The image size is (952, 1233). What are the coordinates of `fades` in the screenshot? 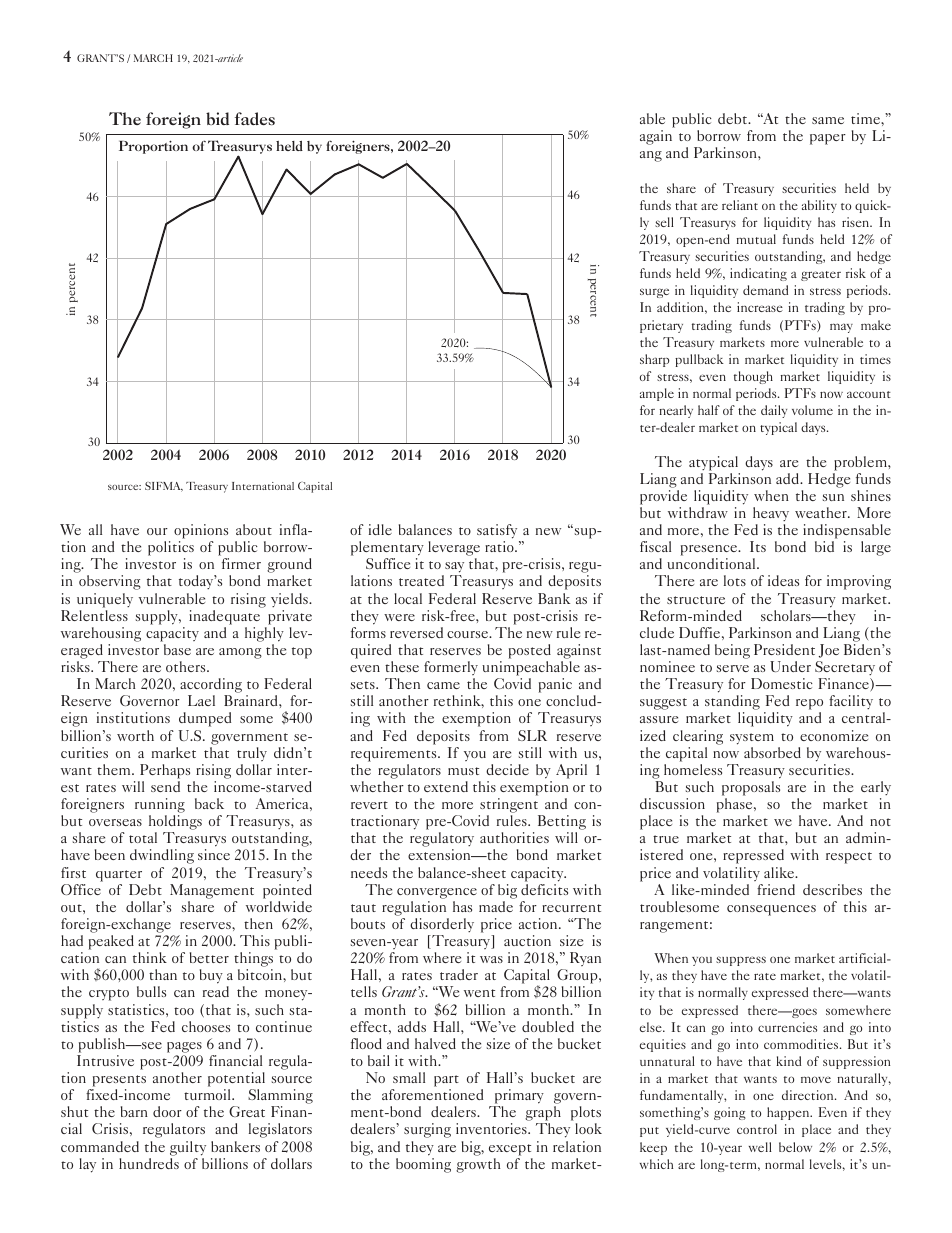 It's located at (255, 118).
